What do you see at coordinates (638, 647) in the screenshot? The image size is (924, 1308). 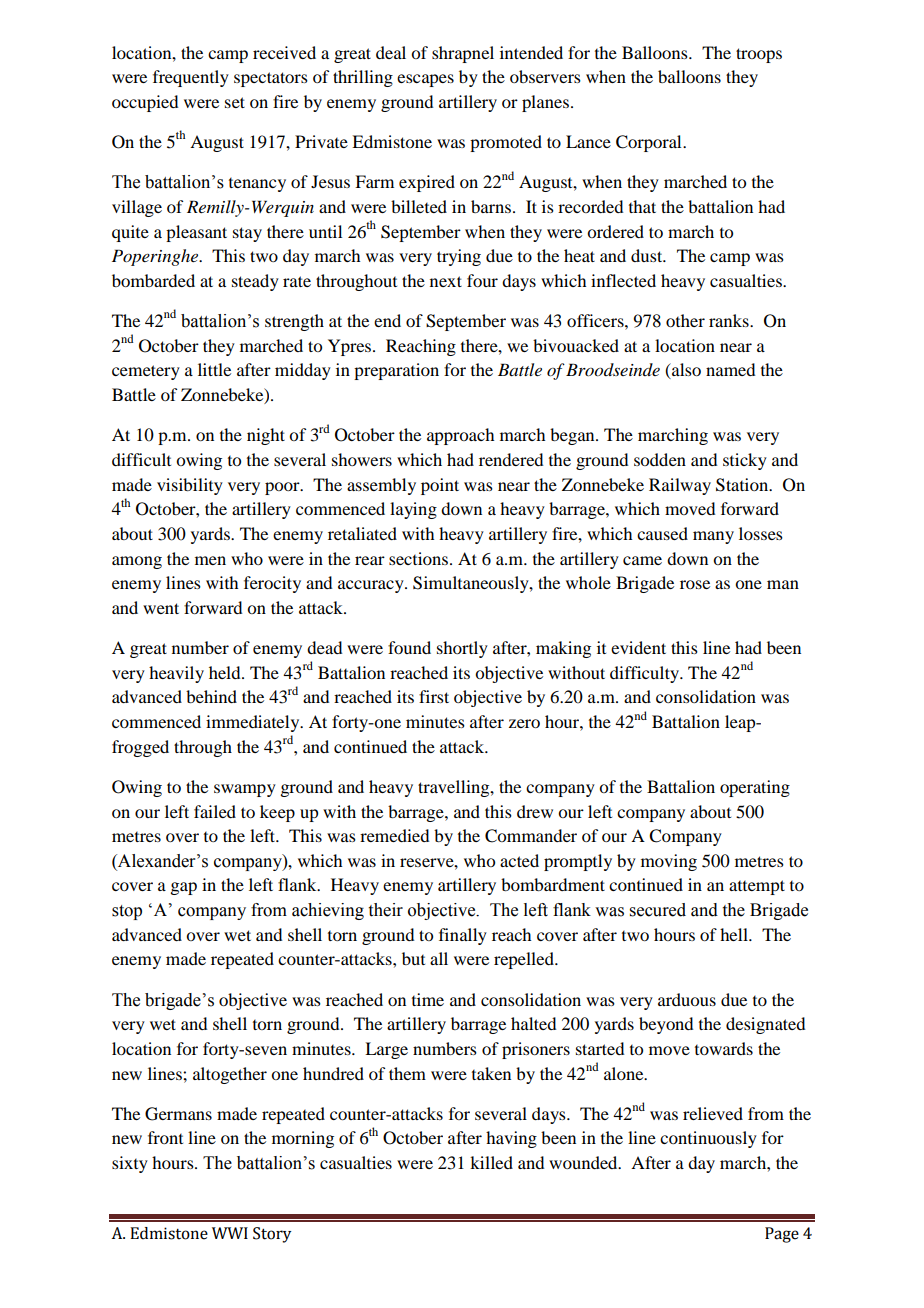 I see `evident` at bounding box center [638, 647].
